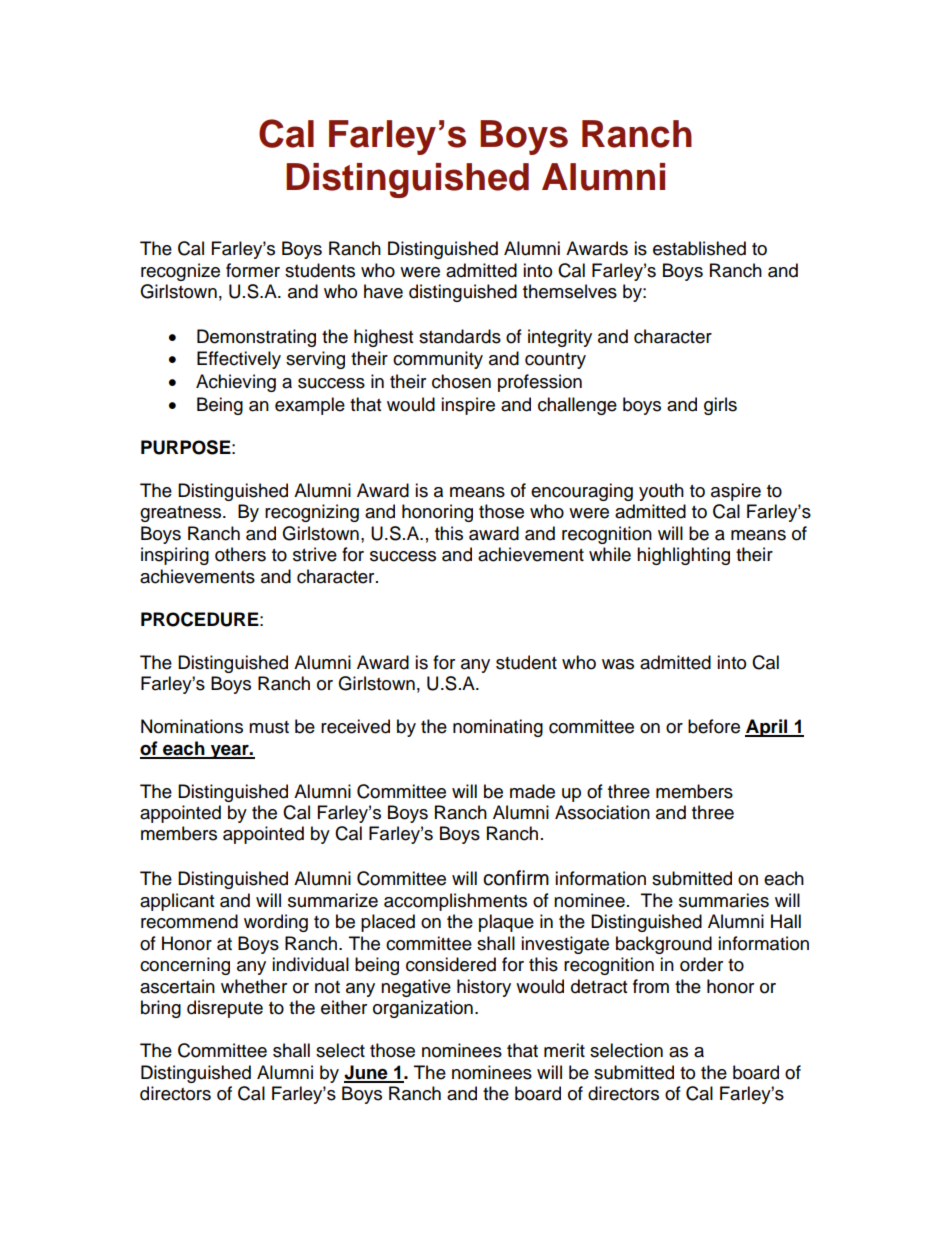  Describe the element at coordinates (253, 270) in the screenshot. I see `former` at that location.
